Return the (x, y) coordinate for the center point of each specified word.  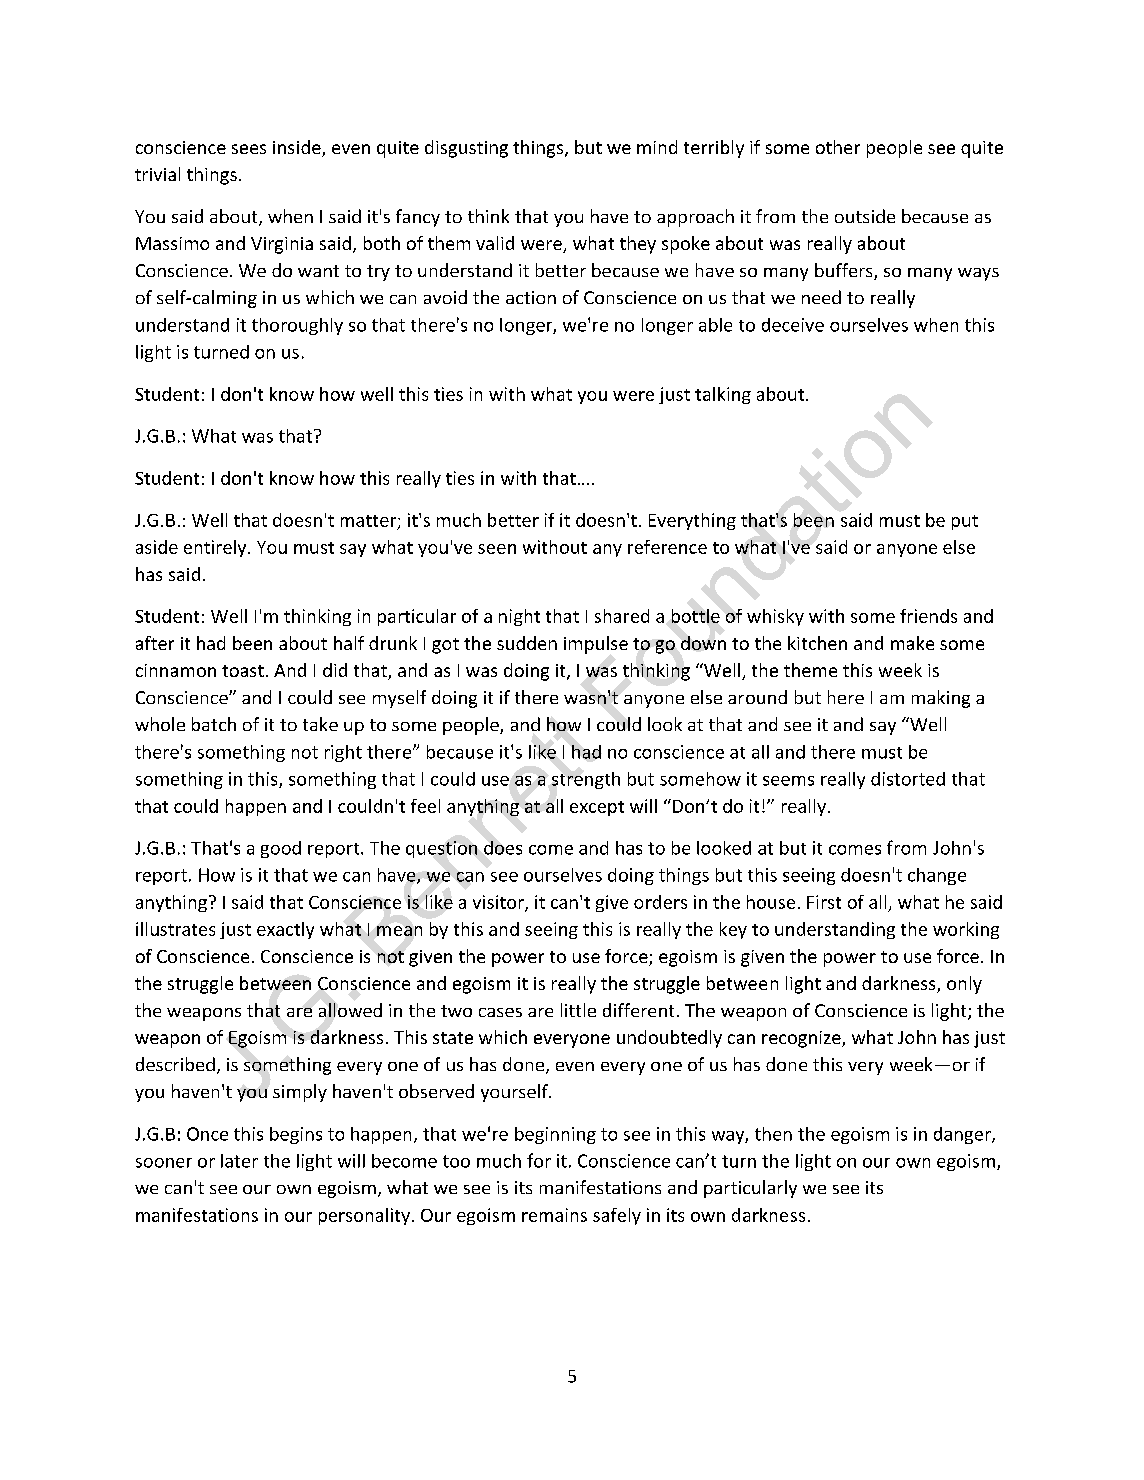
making (941, 699)
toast (243, 671)
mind (657, 147)
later (239, 1161)
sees (249, 149)
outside (865, 216)
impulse (596, 645)
